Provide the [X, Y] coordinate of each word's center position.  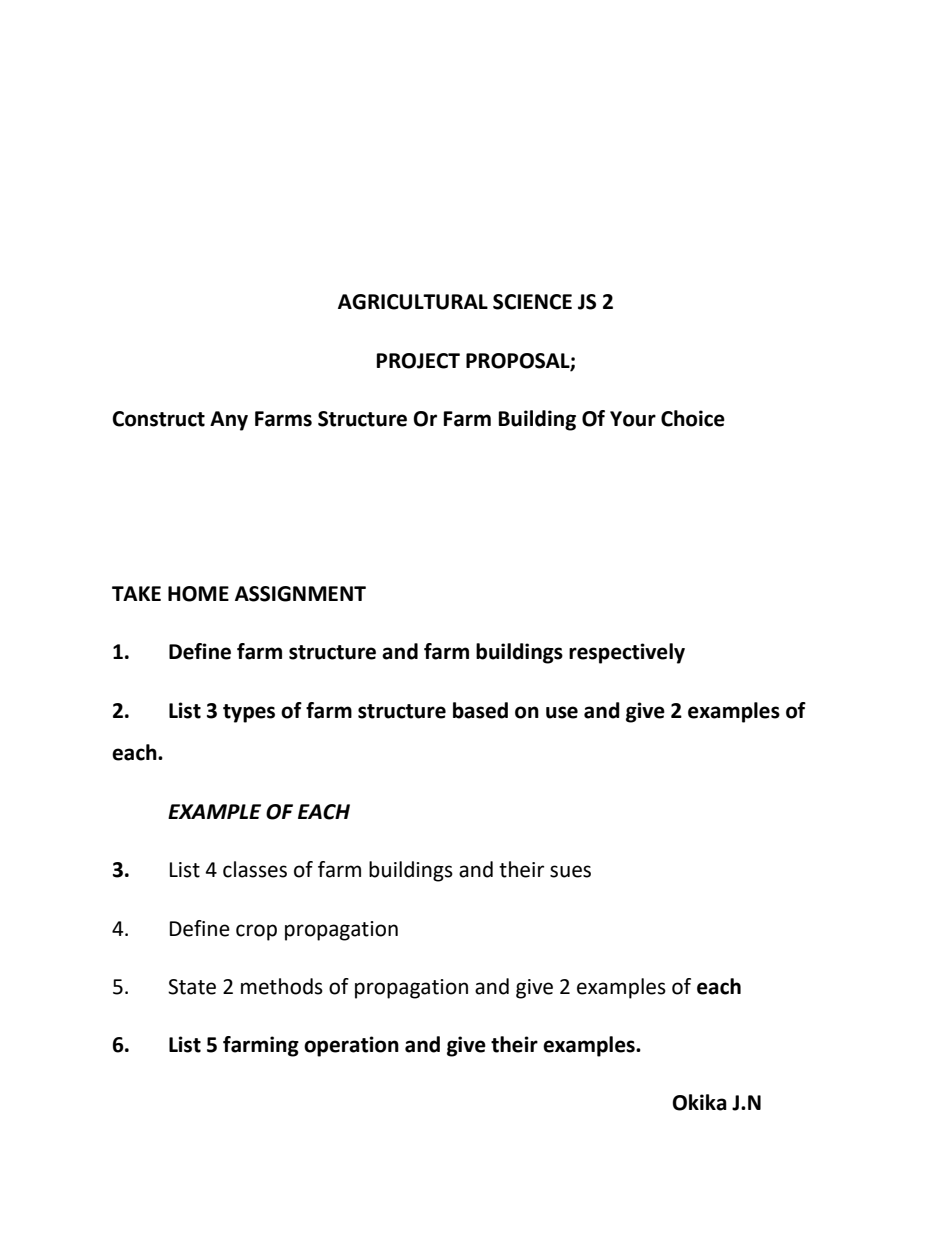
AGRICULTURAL [413, 302]
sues [570, 871]
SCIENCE [532, 302]
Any [229, 421]
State [192, 987]
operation [351, 1046]
